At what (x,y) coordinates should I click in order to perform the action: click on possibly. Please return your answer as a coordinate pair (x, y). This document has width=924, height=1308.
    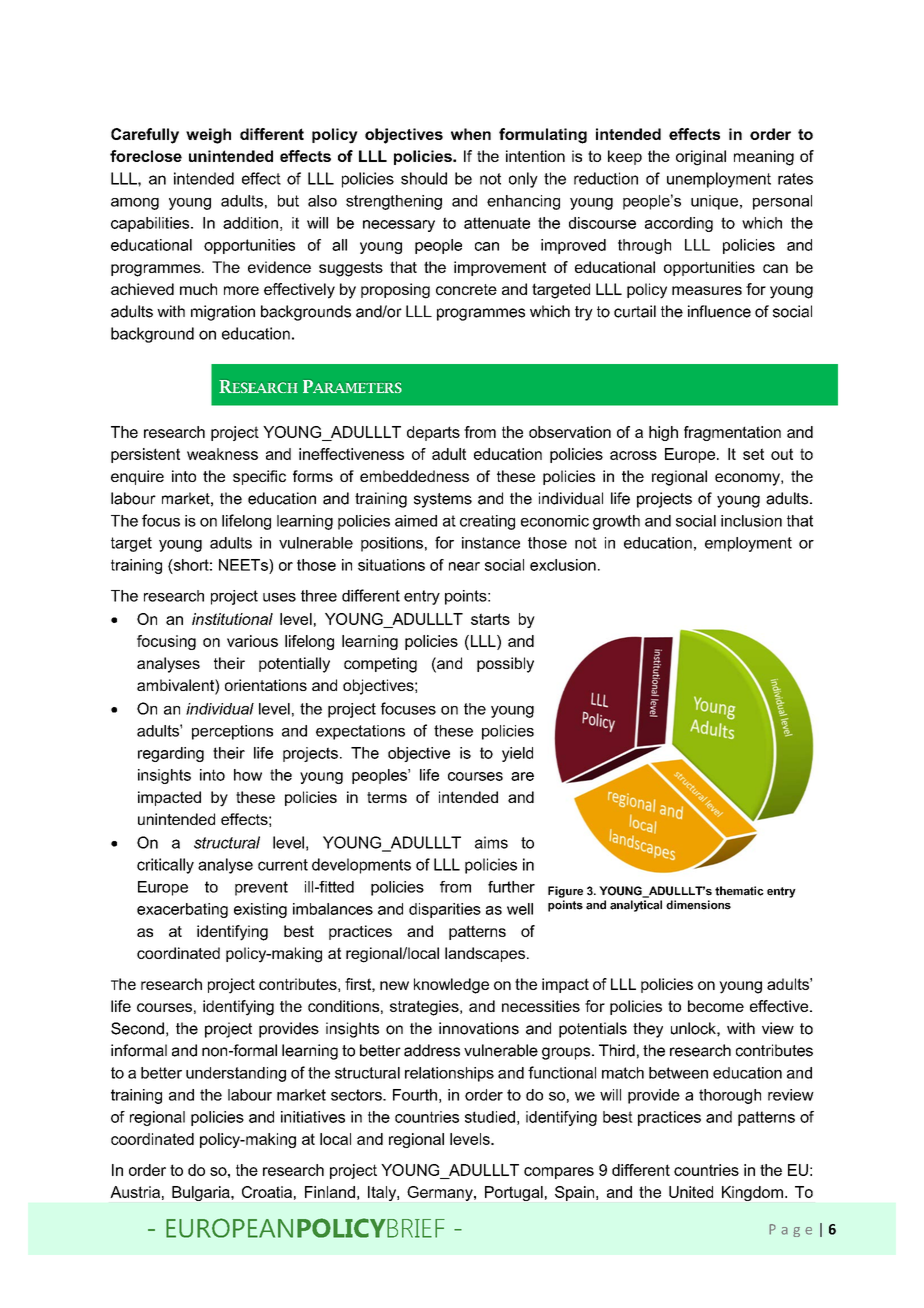
    Looking at the image, I should click on (505, 665).
